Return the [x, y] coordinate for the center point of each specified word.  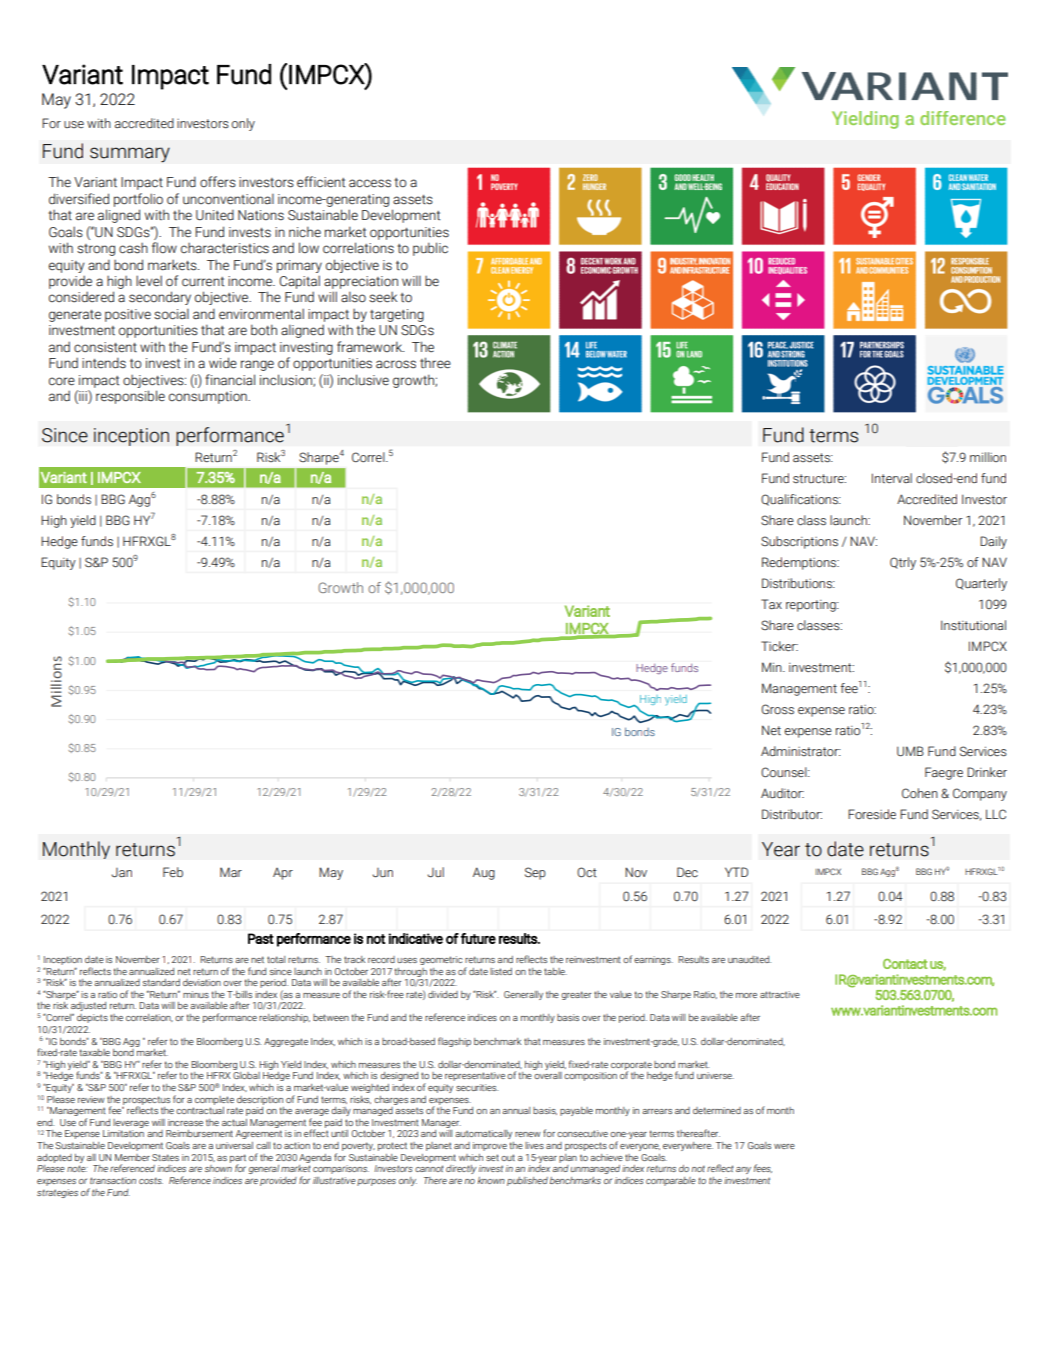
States [165, 1157]
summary [130, 155]
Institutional [973, 625]
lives [534, 1145]
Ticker [779, 646]
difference [963, 118]
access [370, 183]
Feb [173, 872]
